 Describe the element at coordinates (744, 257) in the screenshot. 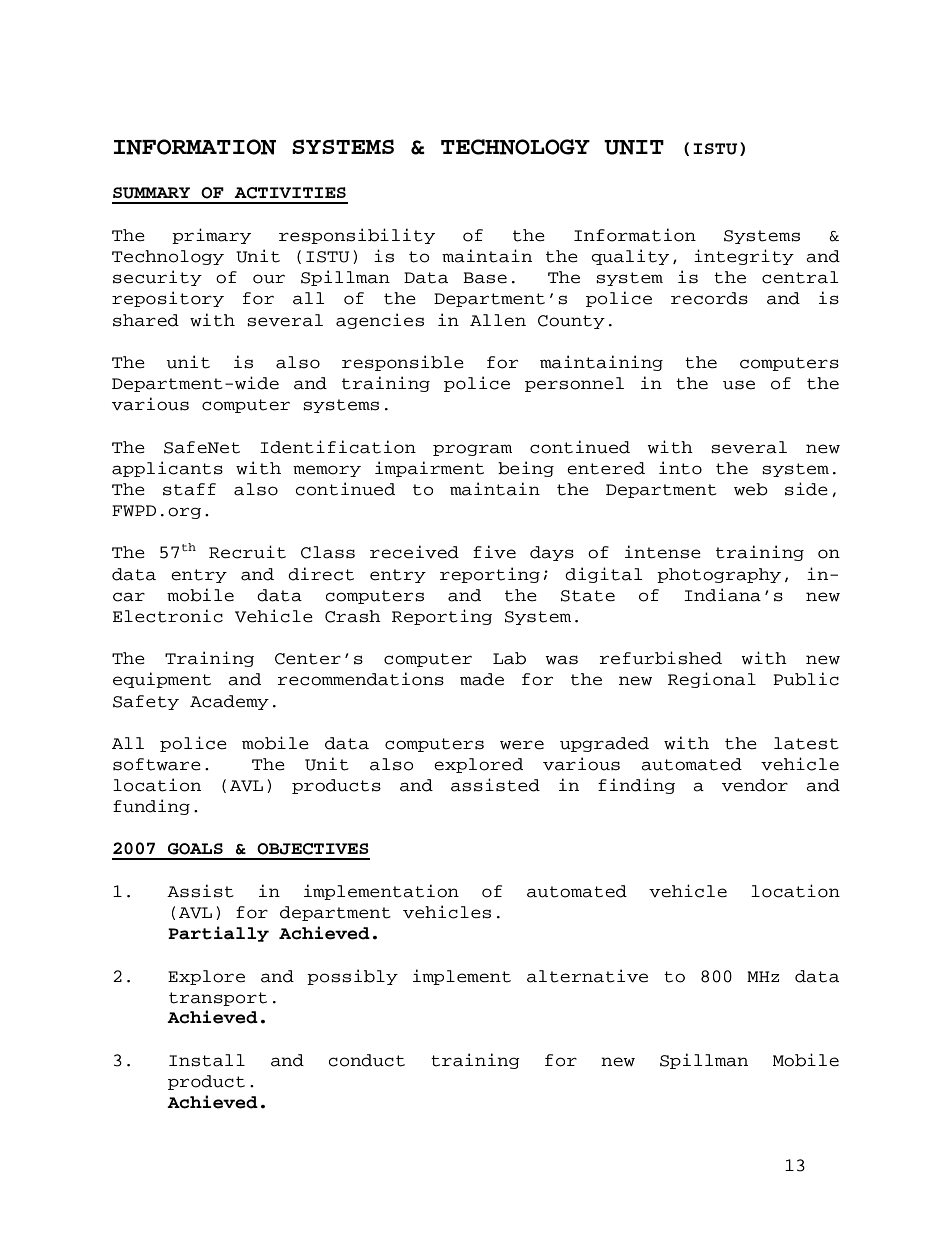

I see `integrity` at that location.
